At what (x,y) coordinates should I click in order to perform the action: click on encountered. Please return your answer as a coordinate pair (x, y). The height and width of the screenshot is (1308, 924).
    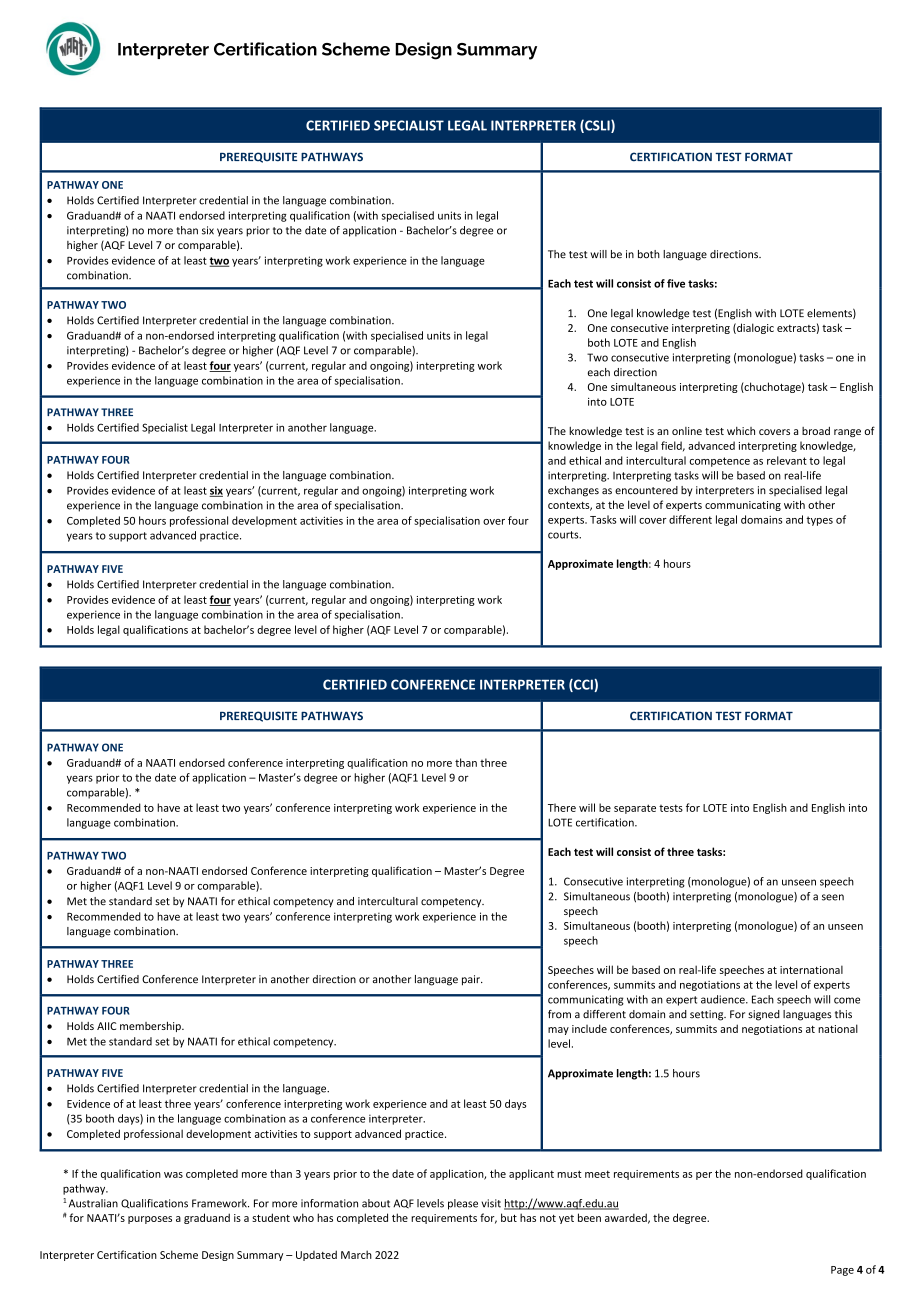
    Looking at the image, I should click on (646, 490).
